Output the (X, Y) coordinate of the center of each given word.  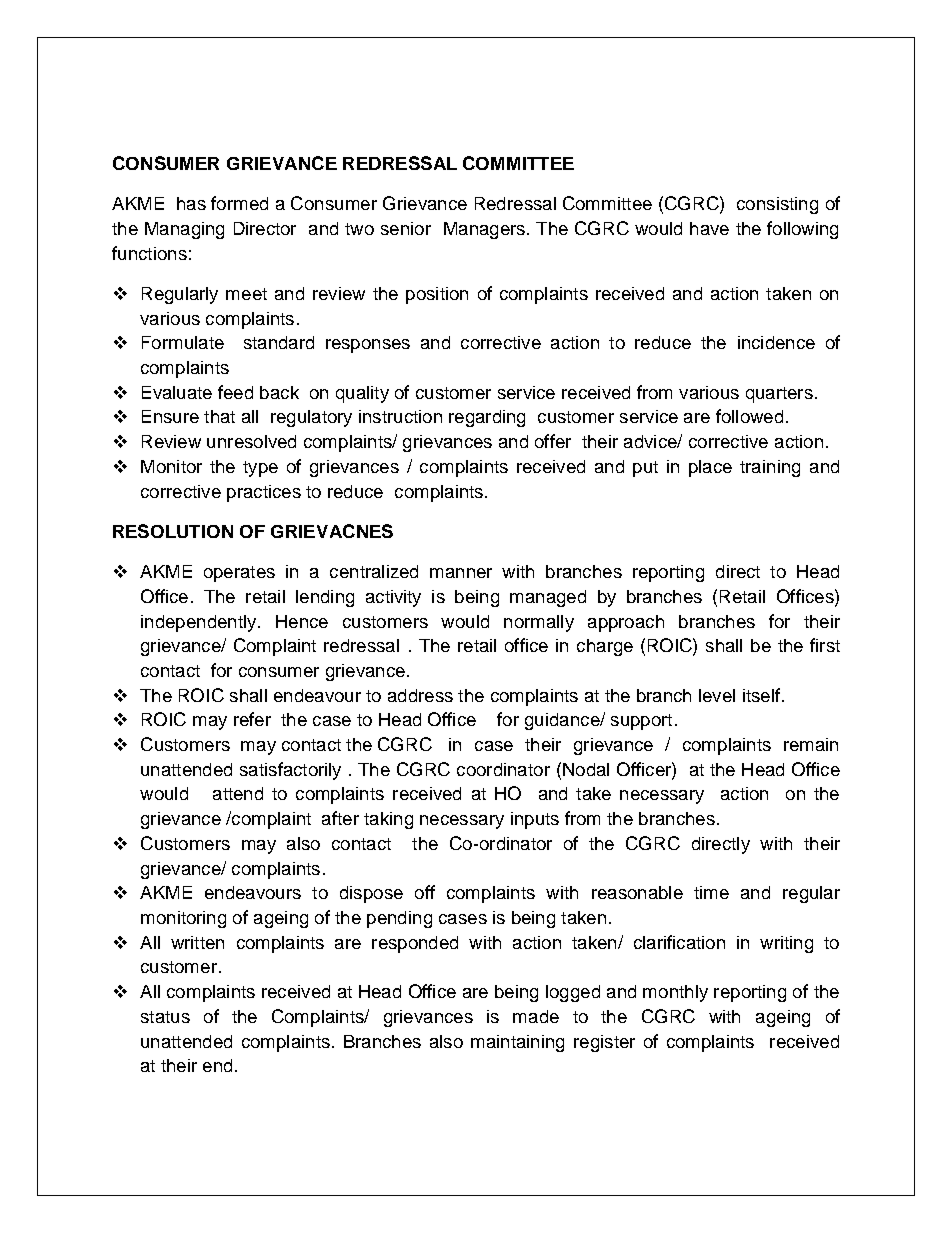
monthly (675, 993)
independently (200, 623)
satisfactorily (290, 771)
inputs (535, 820)
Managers (484, 230)
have (709, 228)
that (219, 416)
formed (239, 203)
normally (539, 623)
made (536, 1016)
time (711, 892)
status (165, 1017)
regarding (487, 418)
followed (749, 416)
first (825, 645)
